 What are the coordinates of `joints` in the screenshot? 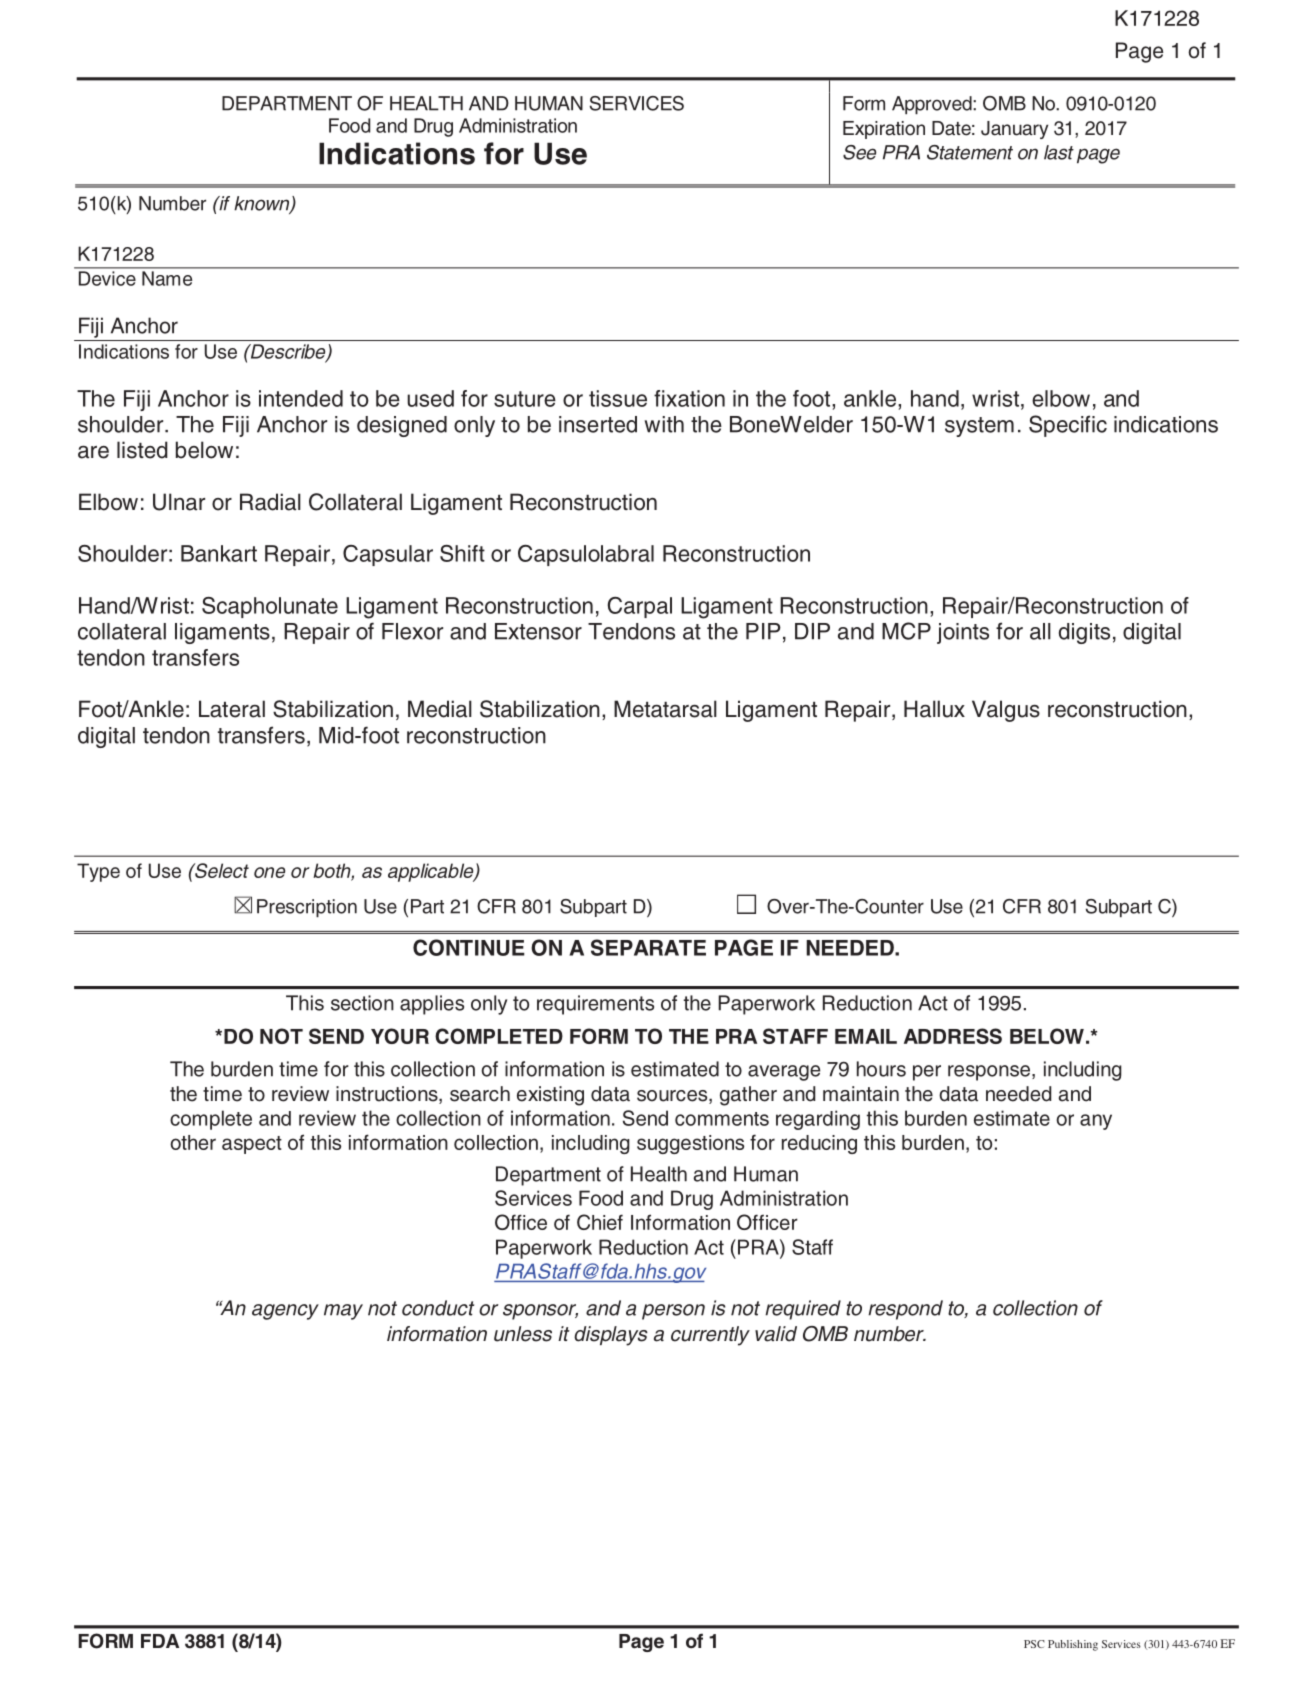 It's located at (963, 633).
